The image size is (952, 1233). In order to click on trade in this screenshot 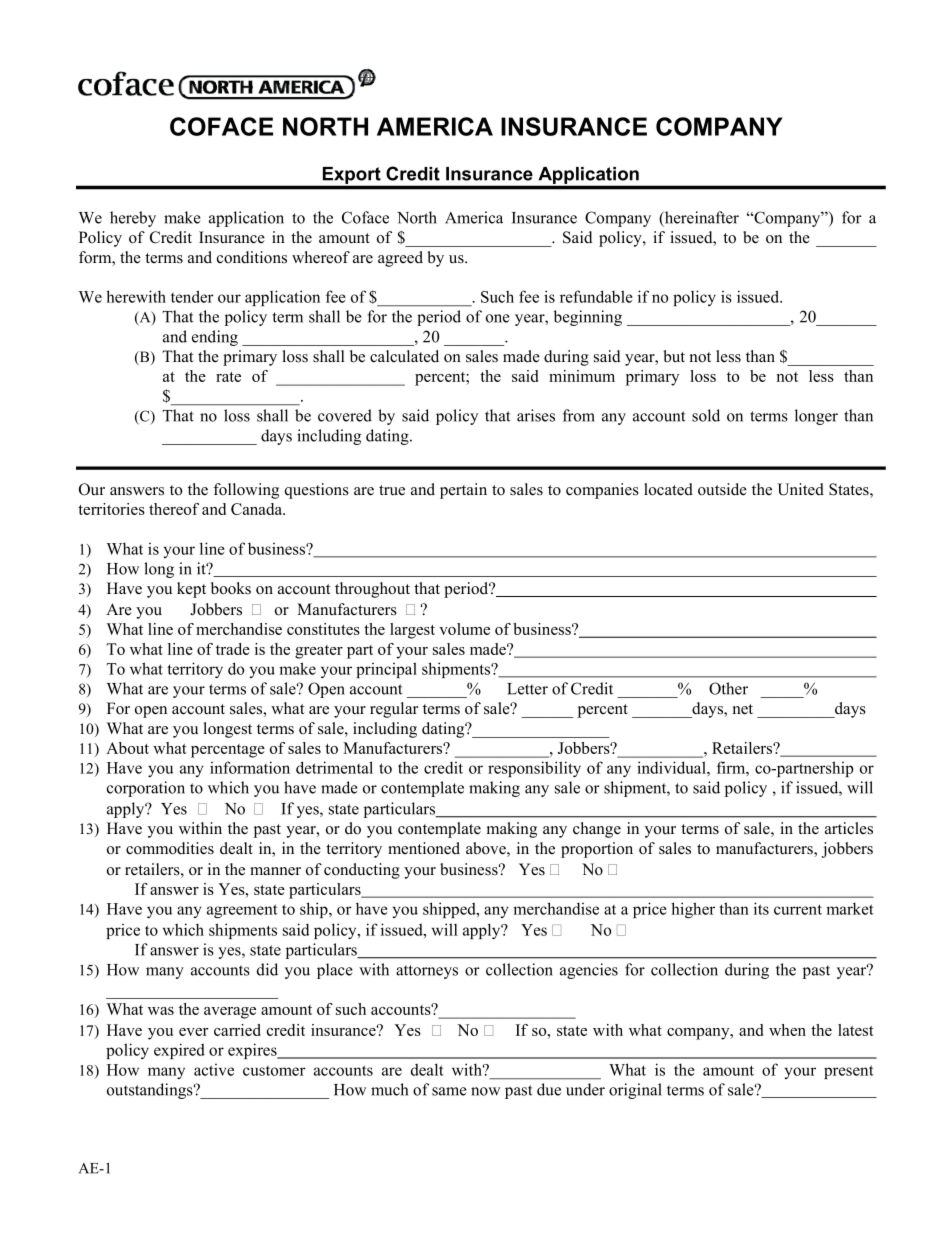, I will do `click(233, 649)`.
